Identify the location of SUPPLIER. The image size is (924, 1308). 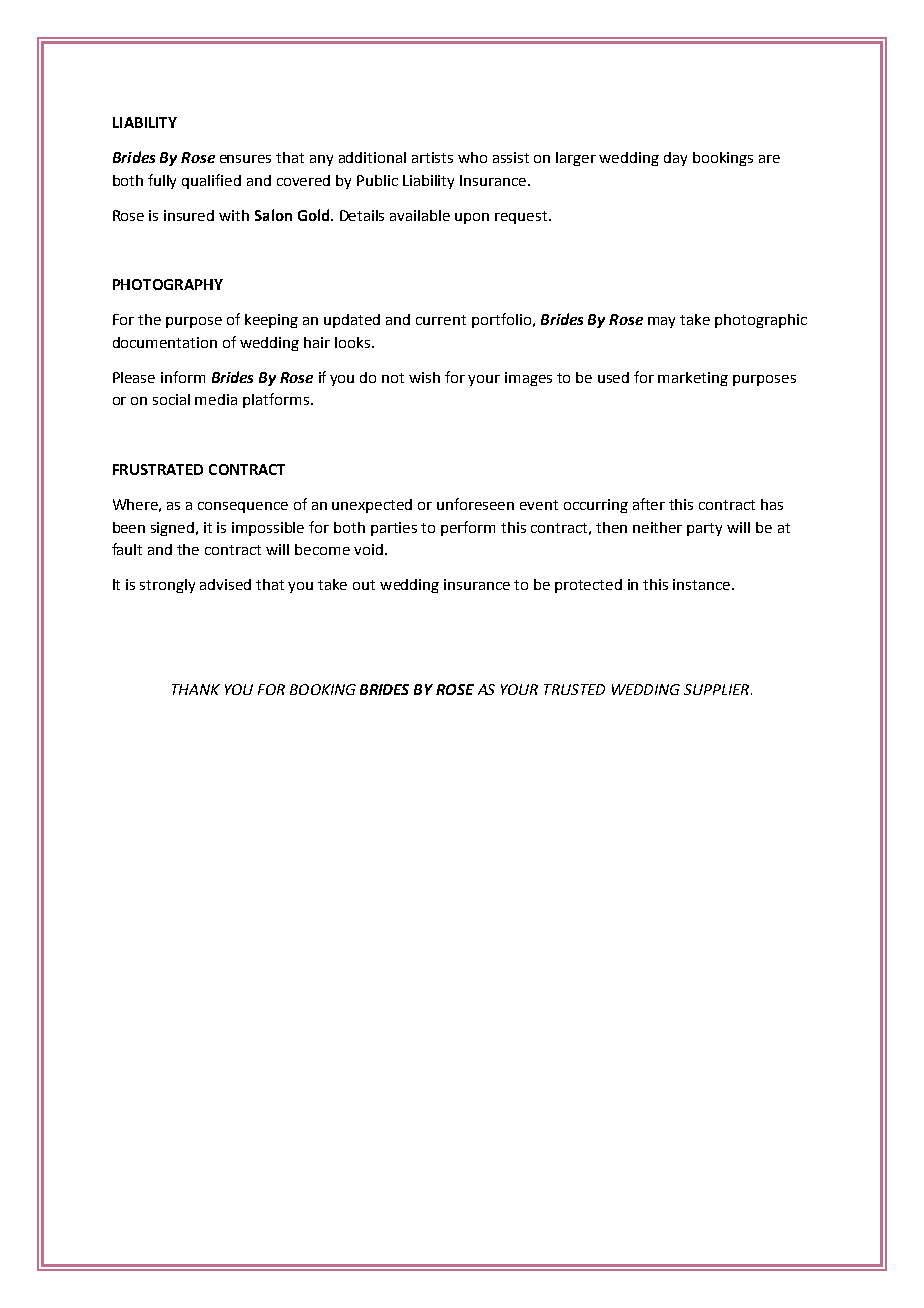
(718, 689).
